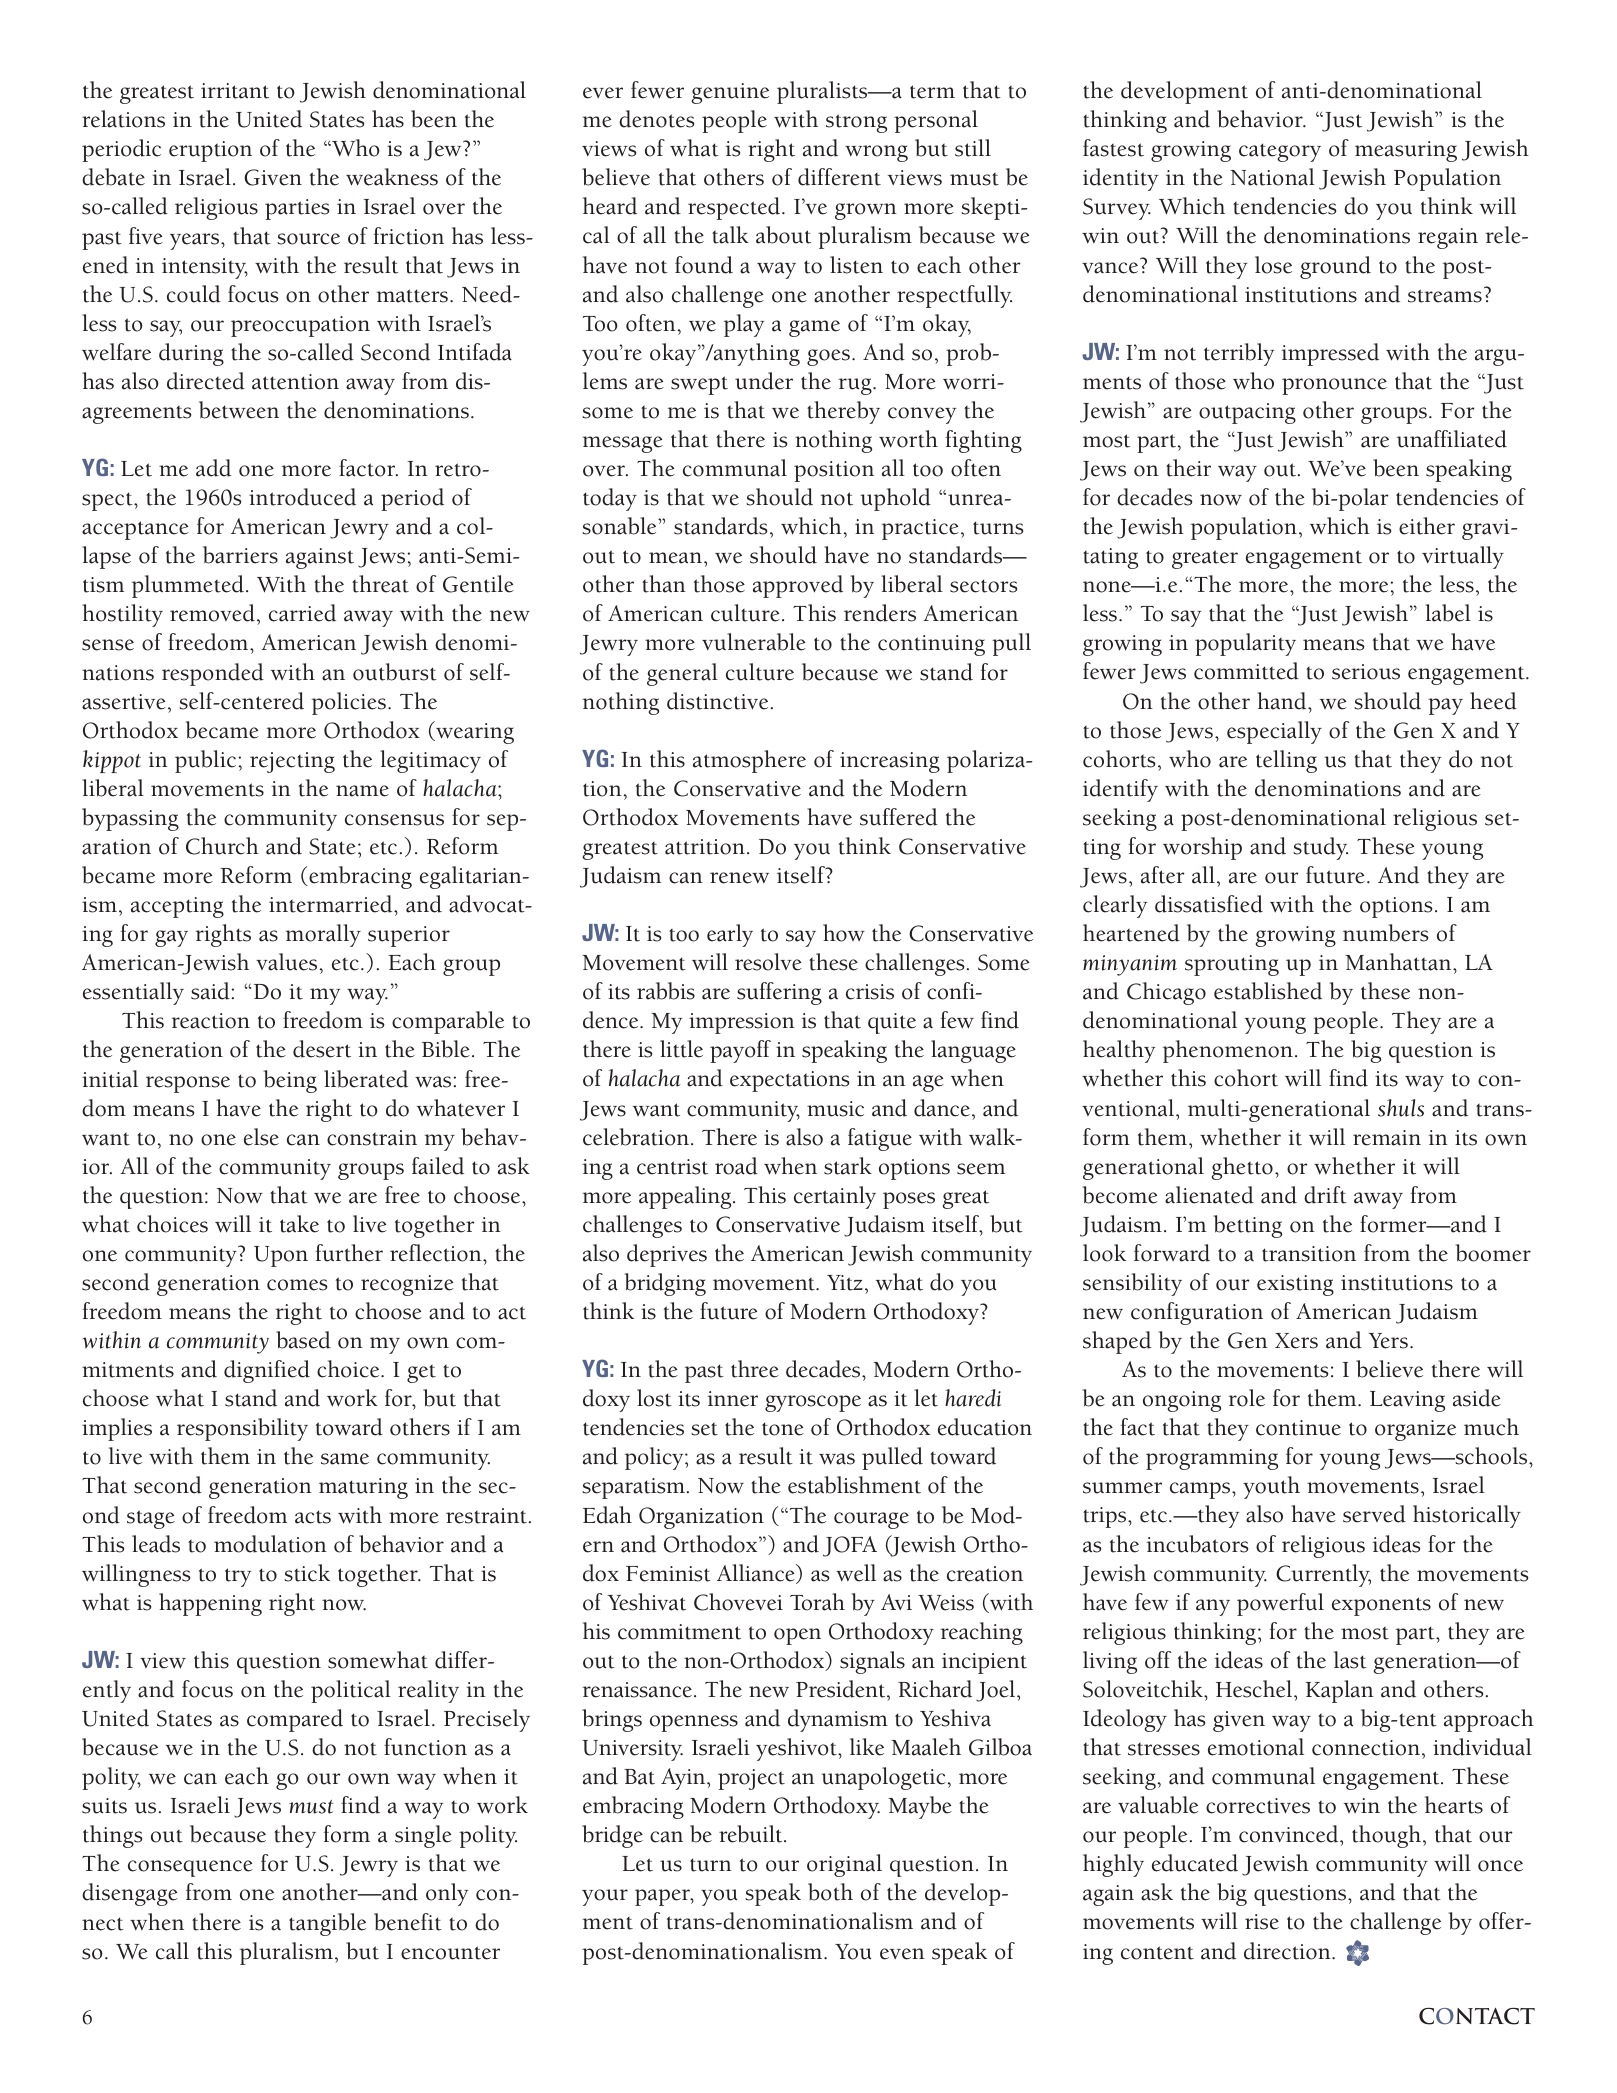  Describe the element at coordinates (740, 1051) in the page. I see `payoff` at that location.
